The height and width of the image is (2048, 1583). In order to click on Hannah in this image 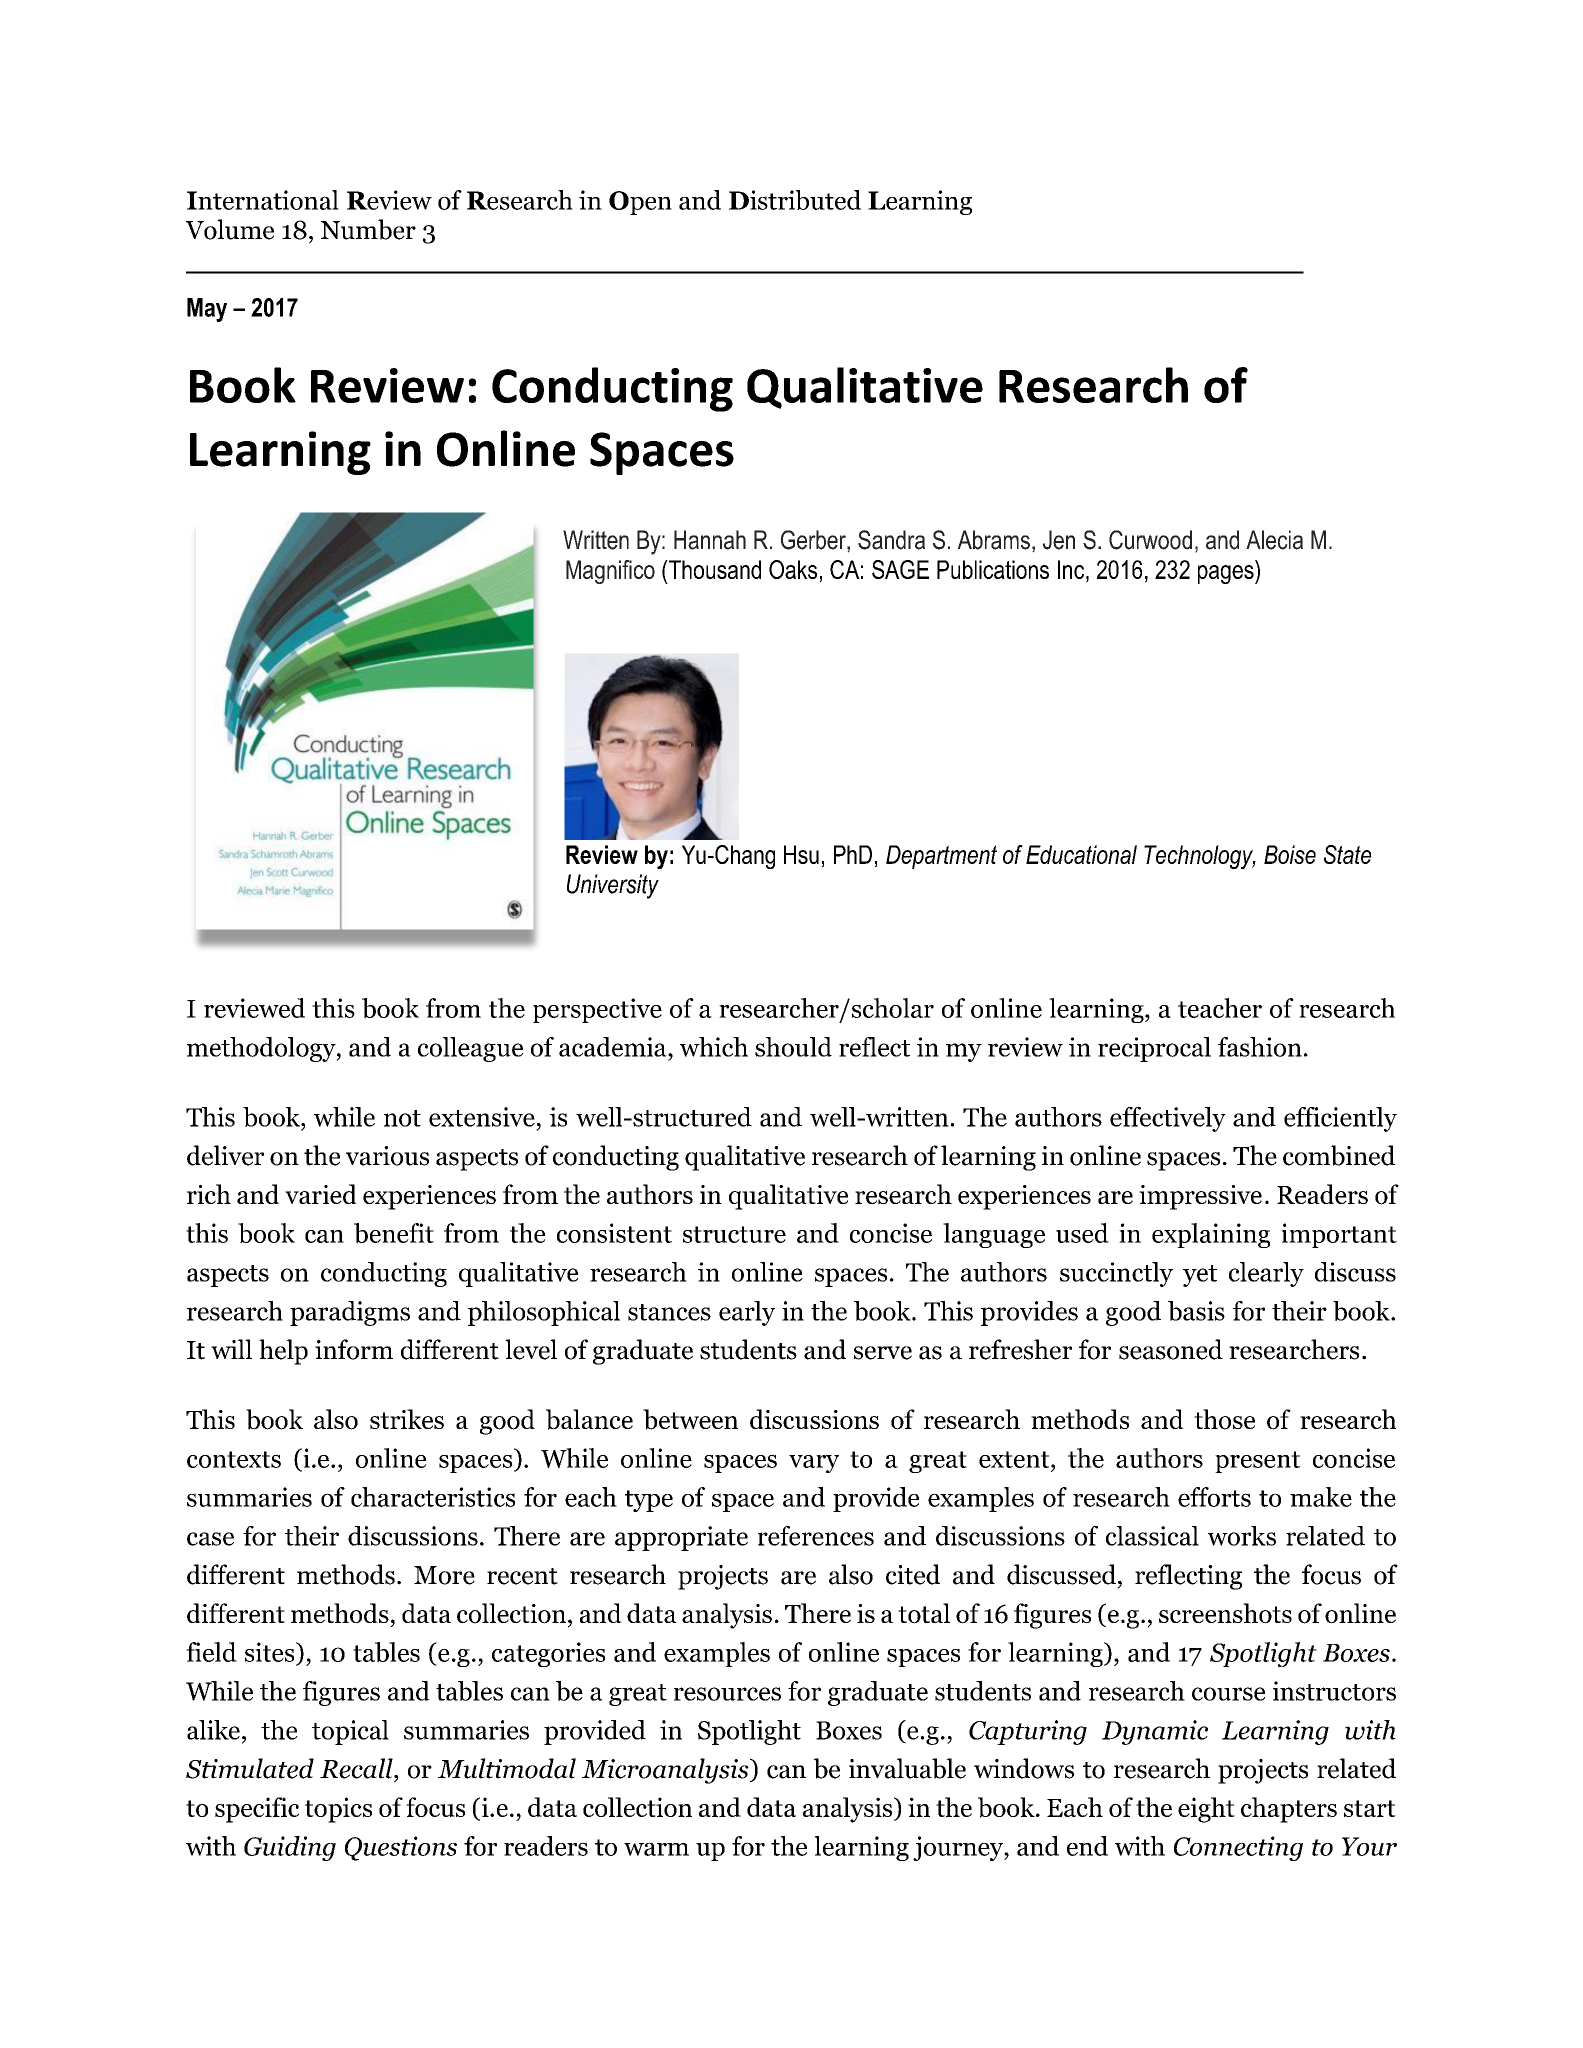, I will do `click(710, 540)`.
